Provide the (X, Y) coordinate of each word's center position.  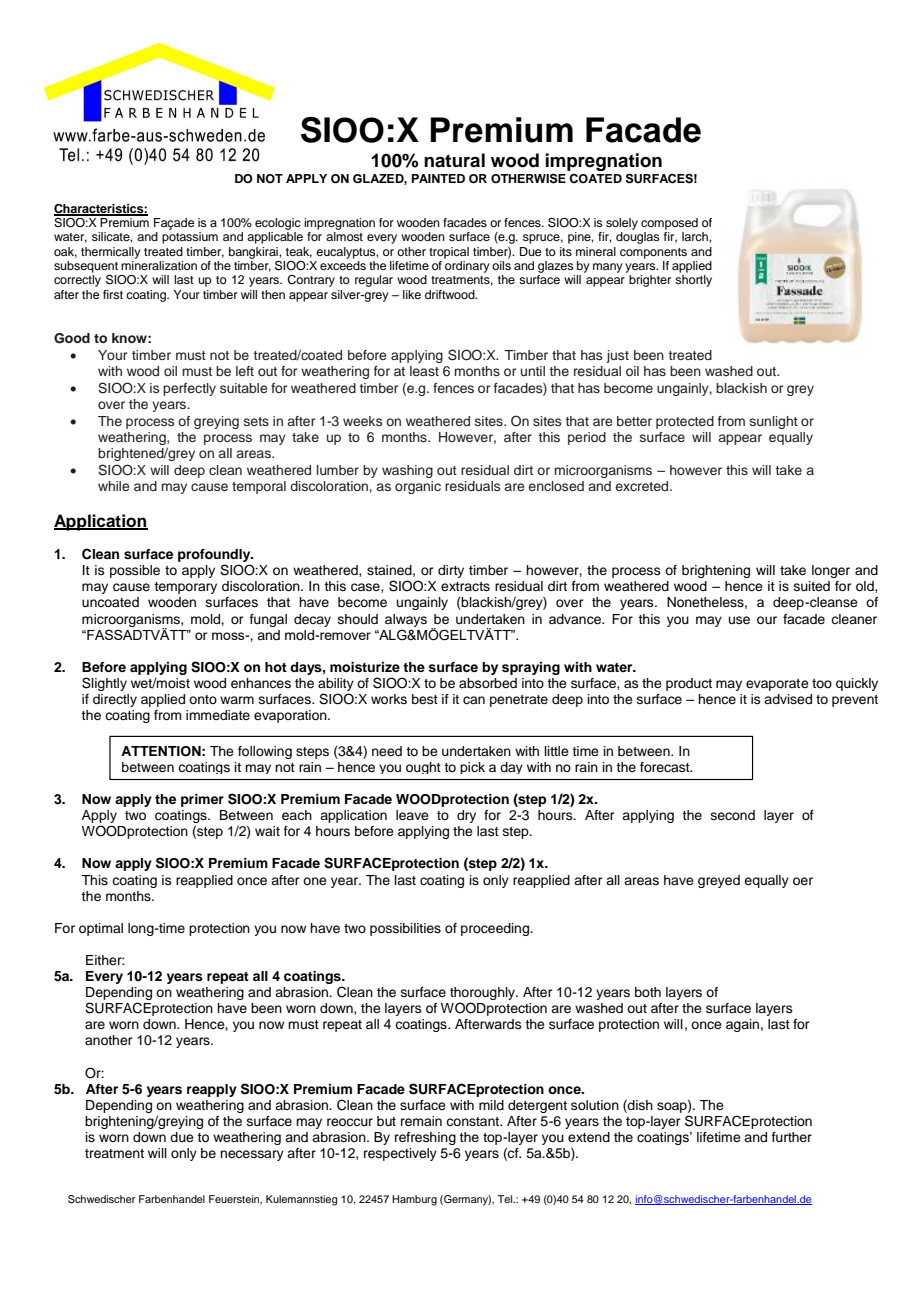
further (792, 1137)
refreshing (425, 1138)
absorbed (488, 683)
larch (696, 236)
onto (203, 699)
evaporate (777, 685)
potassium (190, 238)
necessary (252, 1155)
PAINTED (438, 178)
